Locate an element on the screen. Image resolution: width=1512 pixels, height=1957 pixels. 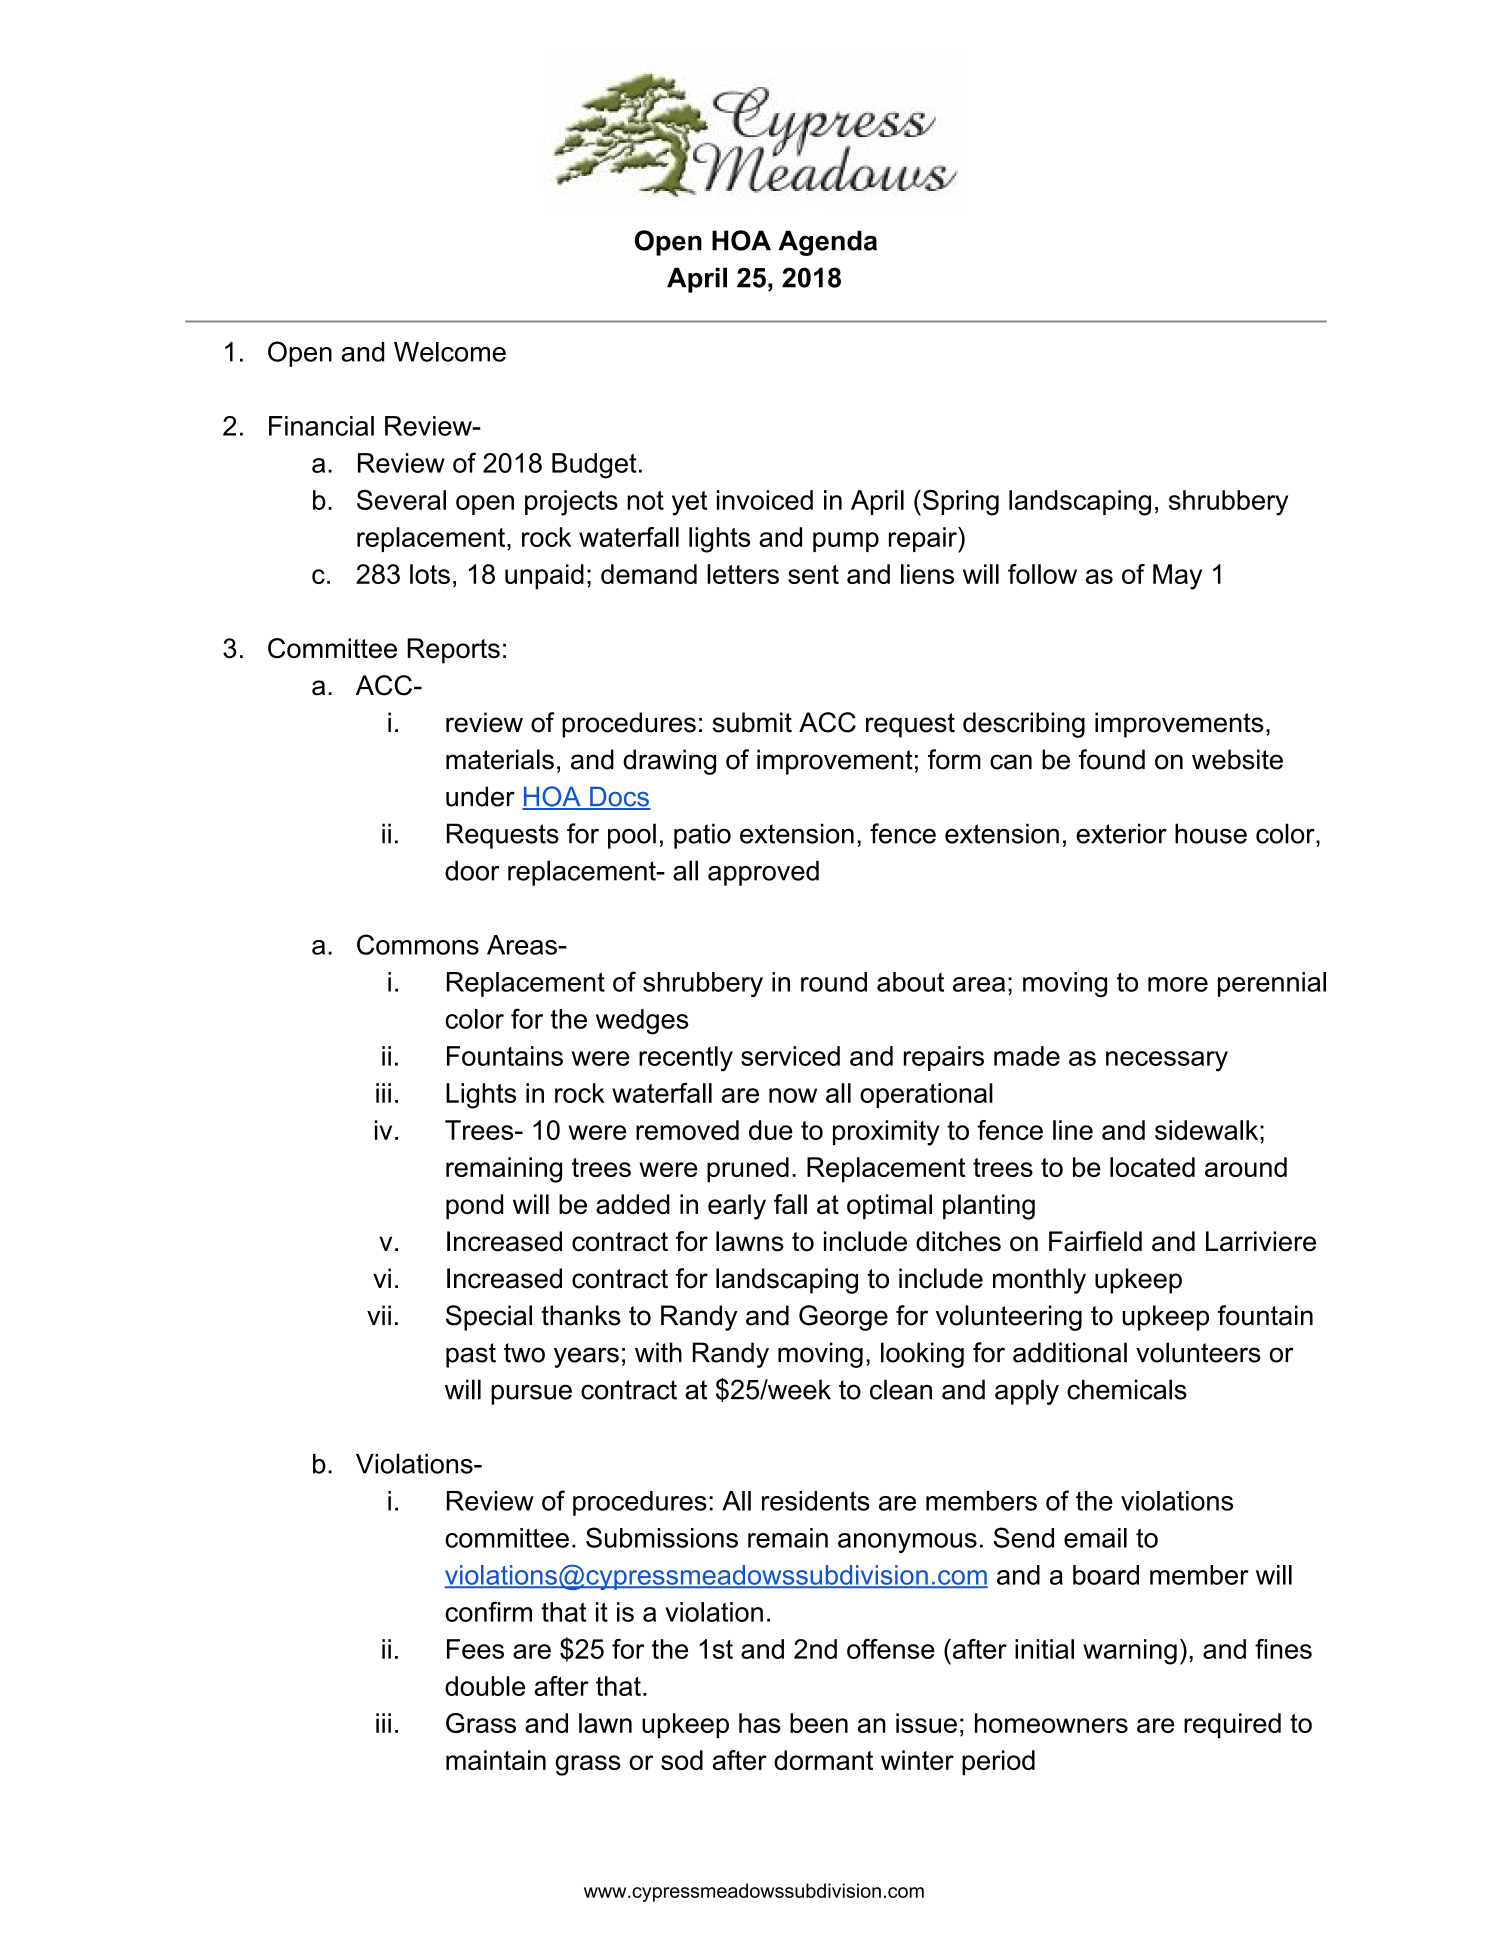
been is located at coordinates (819, 1723).
